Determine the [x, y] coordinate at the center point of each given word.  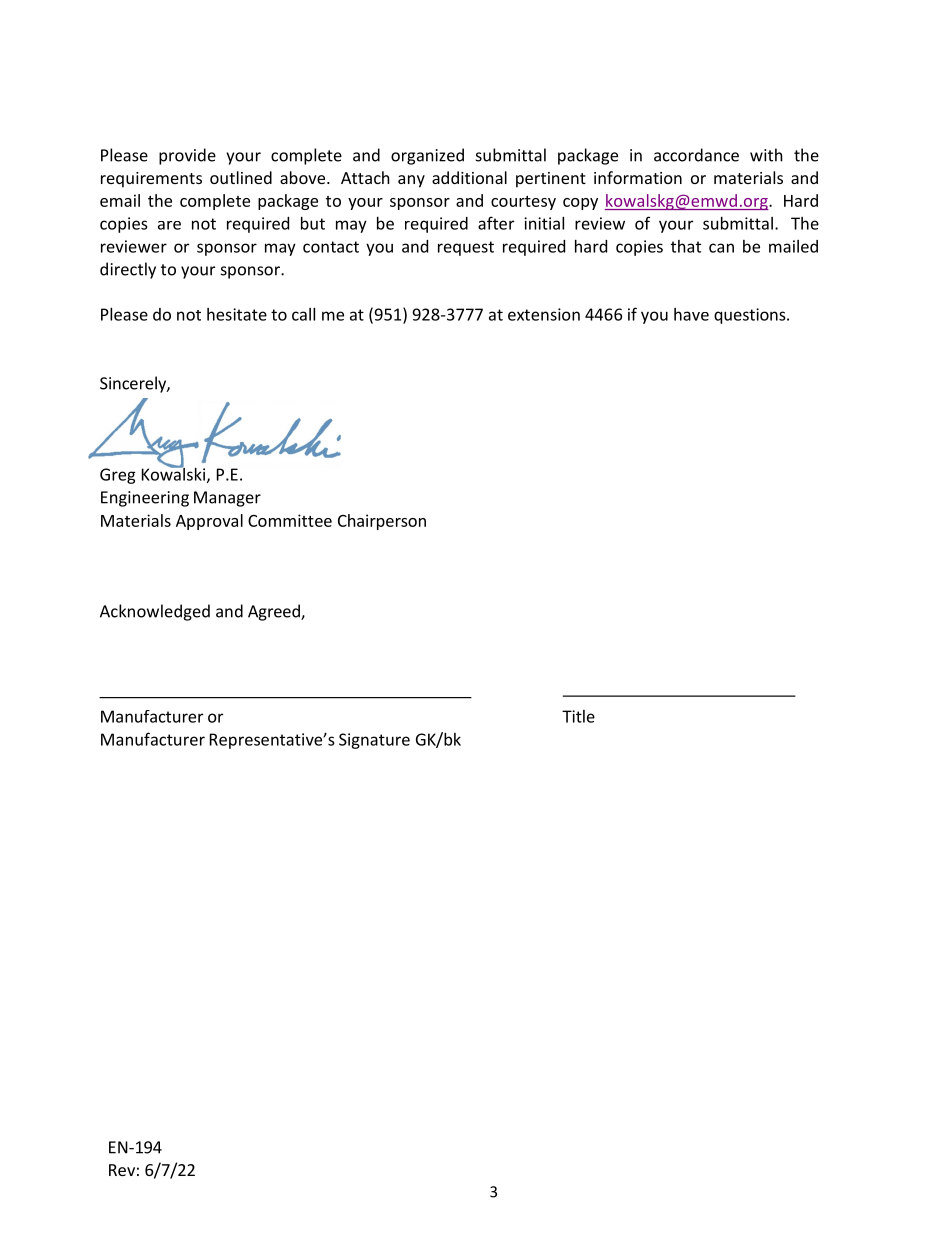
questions [751, 316]
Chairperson [382, 522]
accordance [696, 155]
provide [187, 156]
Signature [374, 741]
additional [469, 177]
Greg [118, 476]
